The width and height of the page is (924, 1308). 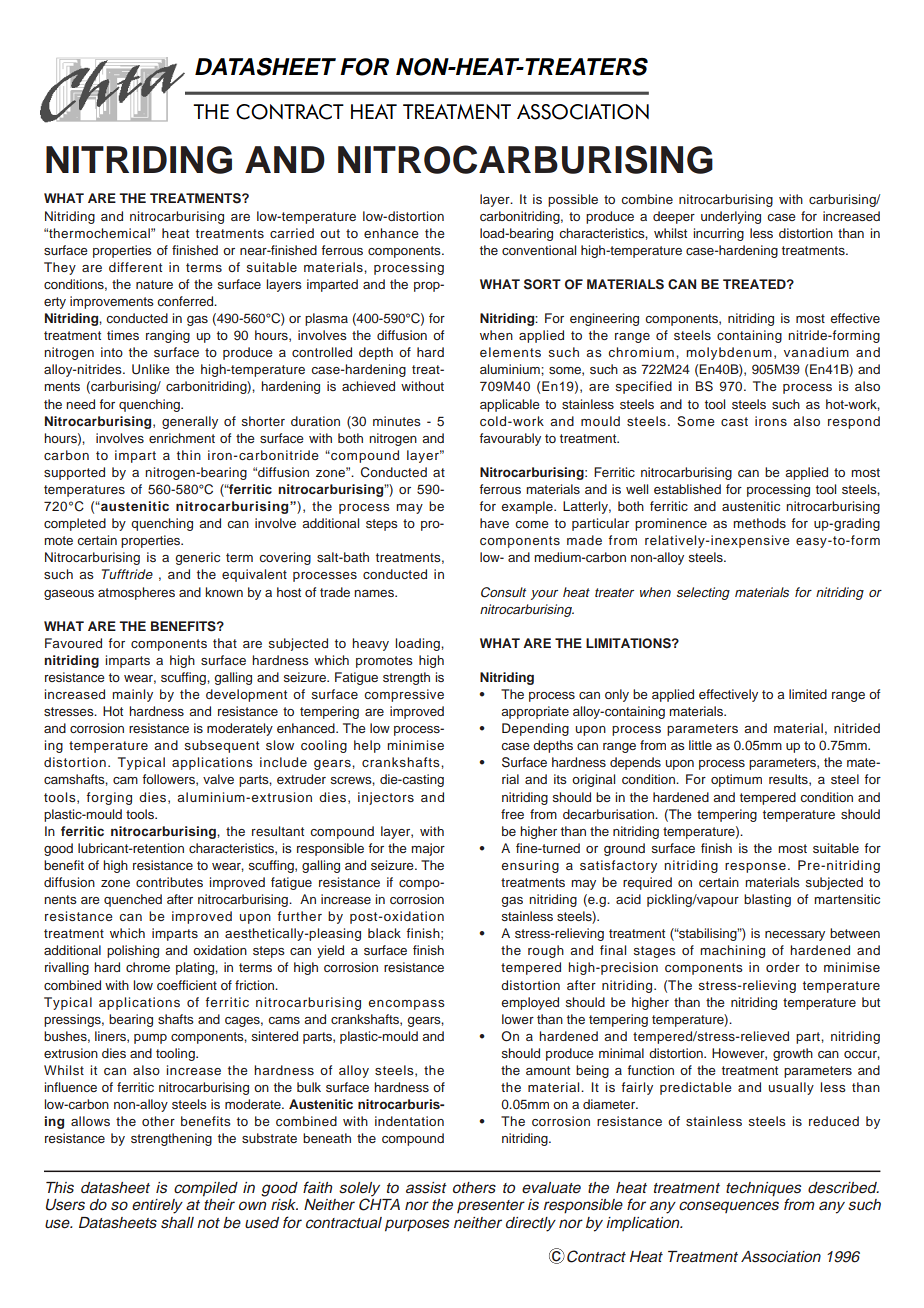 What do you see at coordinates (539, 250) in the page?
I see `conventional` at bounding box center [539, 250].
